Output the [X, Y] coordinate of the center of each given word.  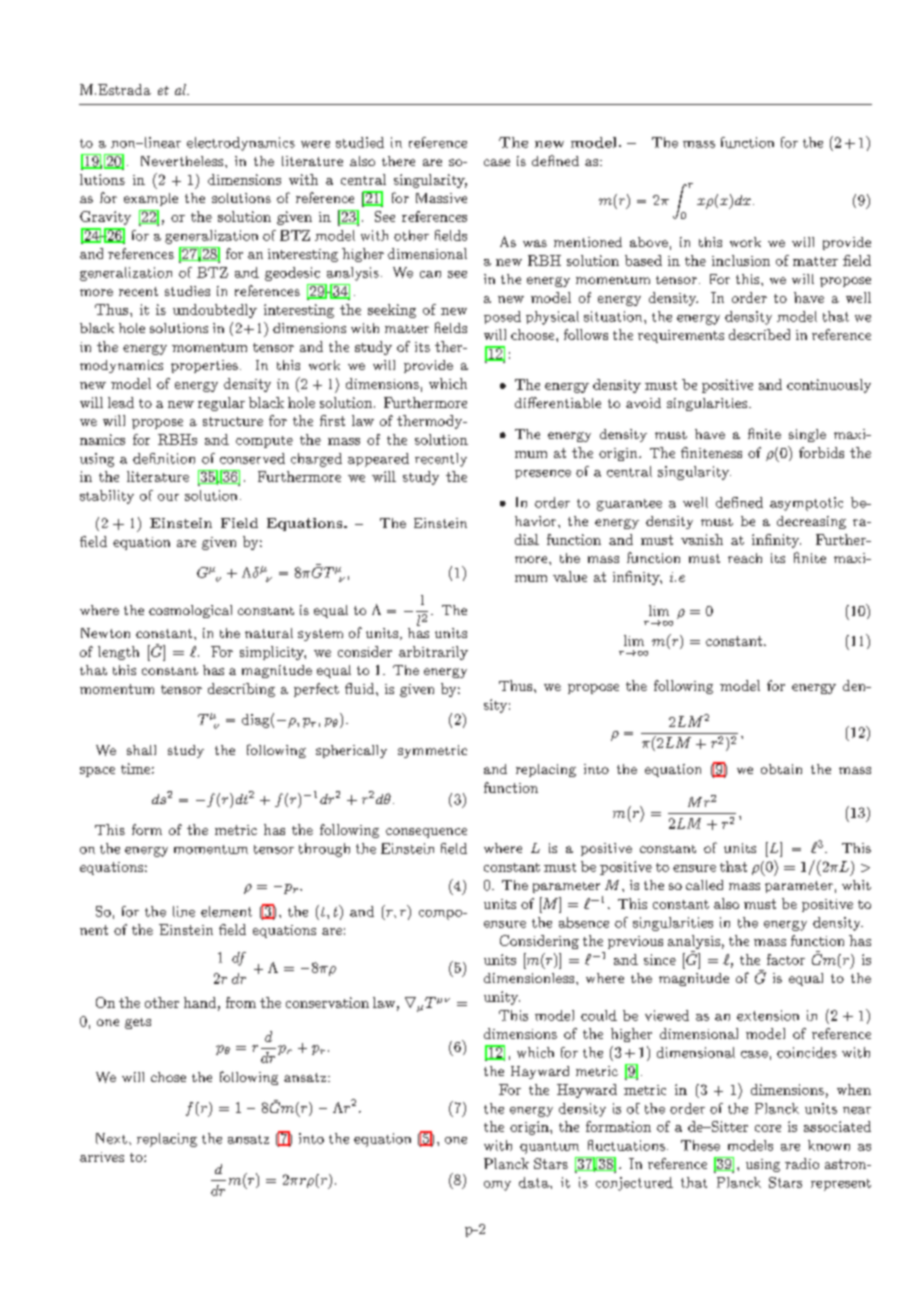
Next [111, 1138]
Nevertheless [183, 161]
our [168, 497]
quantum [549, 1148]
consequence [426, 833]
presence [543, 474]
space [97, 772]
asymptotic [806, 504]
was [535, 243]
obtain [781, 769]
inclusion [741, 260]
